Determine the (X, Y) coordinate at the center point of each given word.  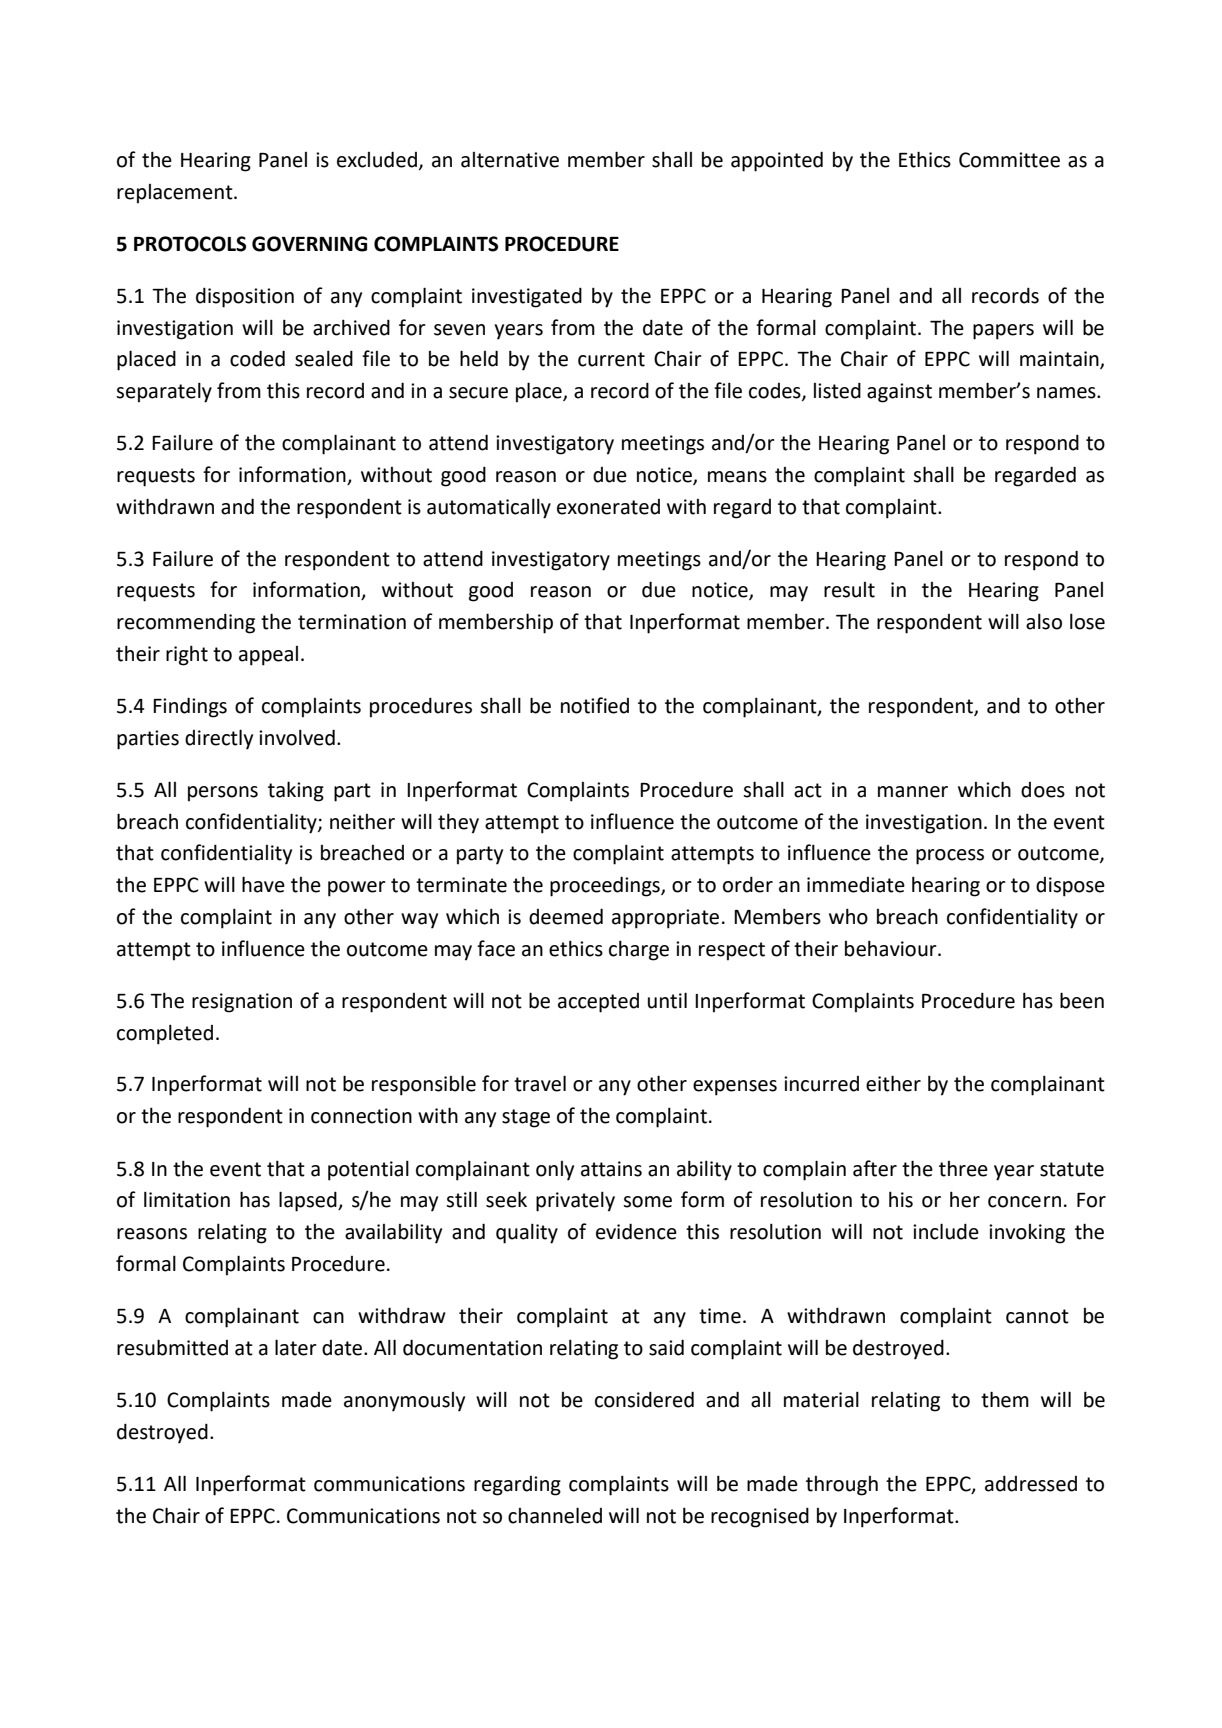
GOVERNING (309, 244)
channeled (555, 1515)
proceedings (606, 886)
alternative (510, 160)
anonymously (404, 1402)
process (950, 857)
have (263, 884)
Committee (1009, 160)
